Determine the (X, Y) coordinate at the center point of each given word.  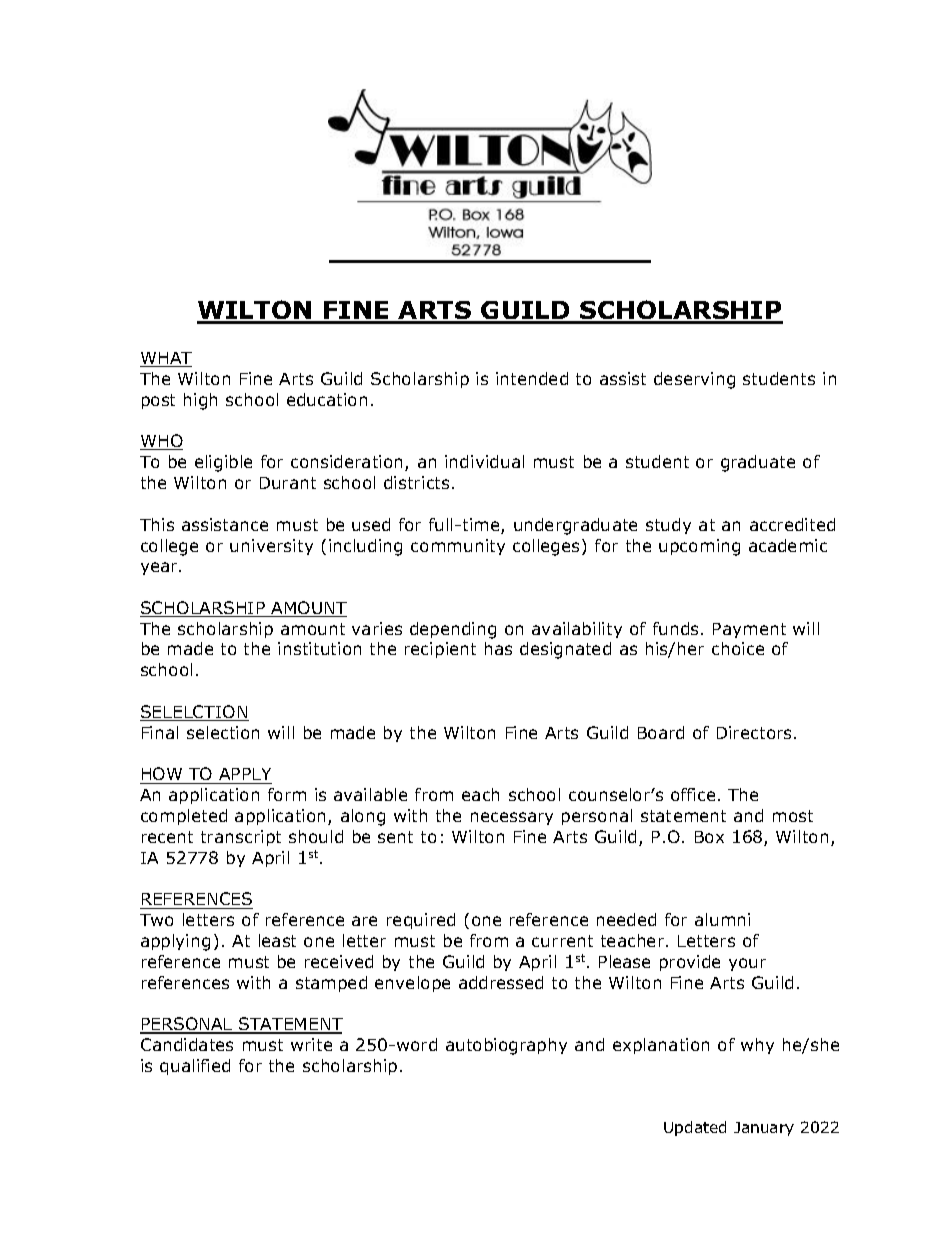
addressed (501, 982)
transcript (241, 838)
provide (690, 963)
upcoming (699, 547)
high (200, 401)
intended (532, 378)
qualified (195, 1067)
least (277, 940)
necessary (512, 818)
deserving (694, 380)
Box (709, 837)
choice (738, 648)
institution (319, 648)
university (271, 547)
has (498, 648)
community (458, 547)
